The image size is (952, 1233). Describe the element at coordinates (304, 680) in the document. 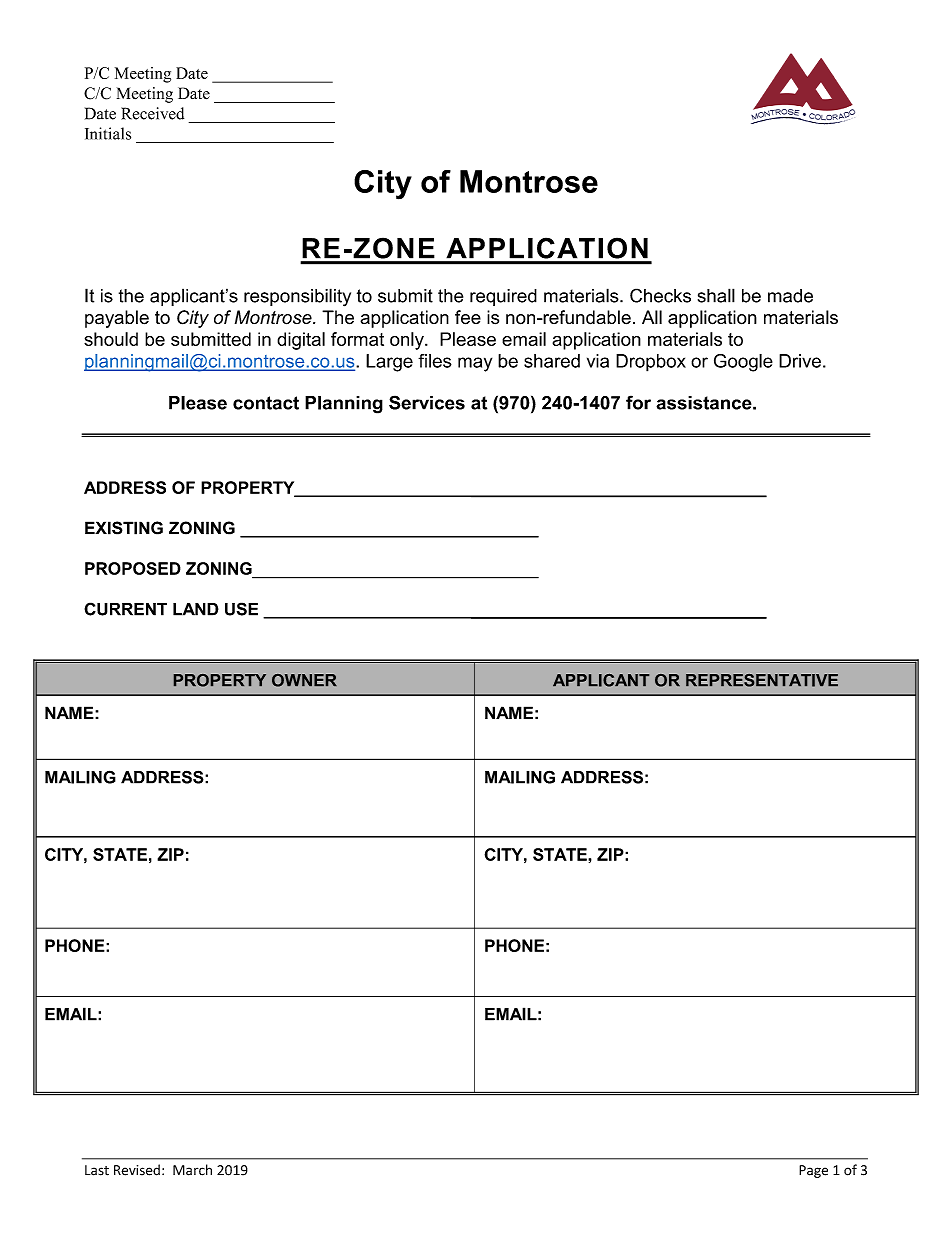

I see `OWNER` at that location.
